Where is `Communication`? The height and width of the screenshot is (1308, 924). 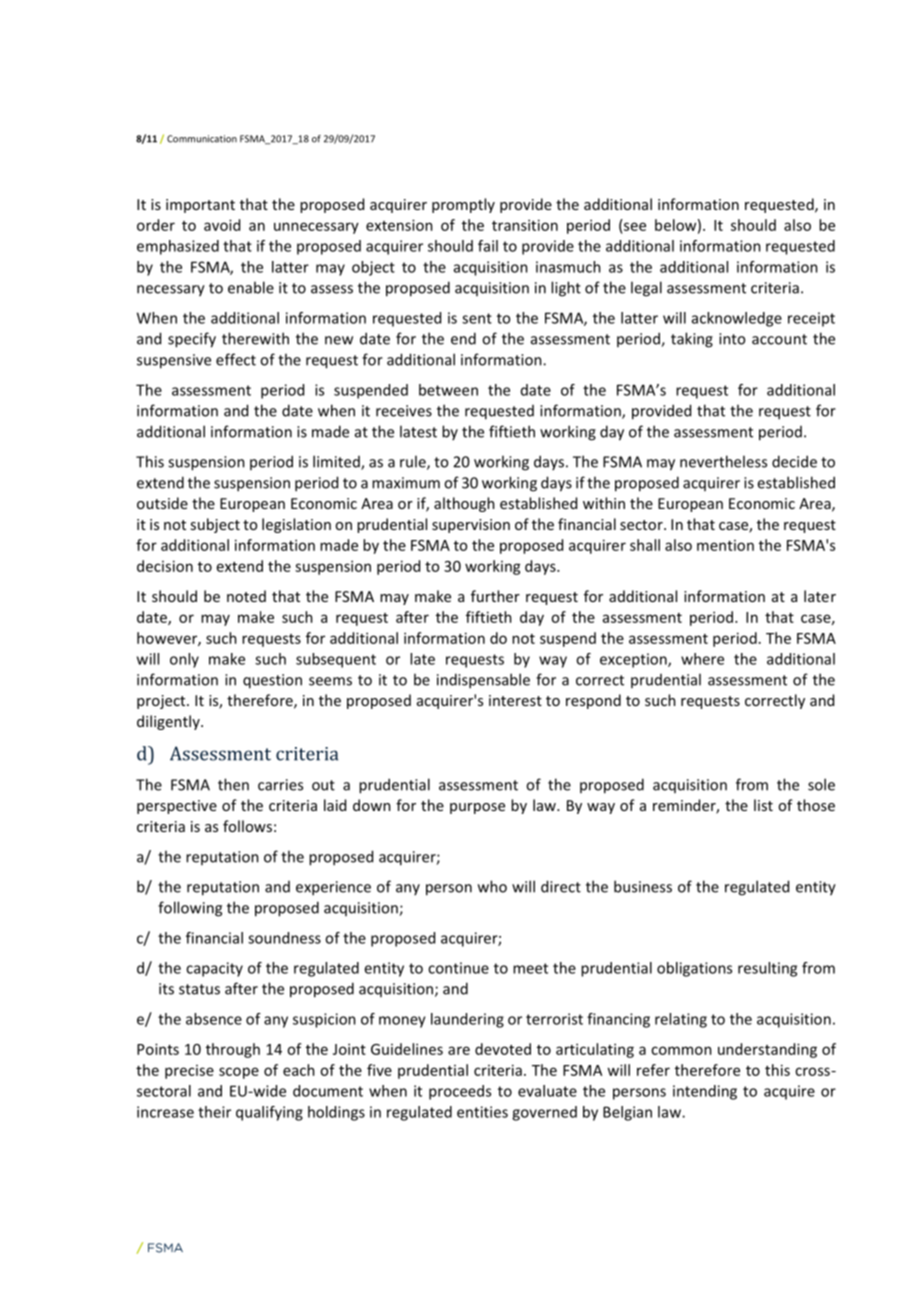 Communication is located at coordinates (202, 139).
